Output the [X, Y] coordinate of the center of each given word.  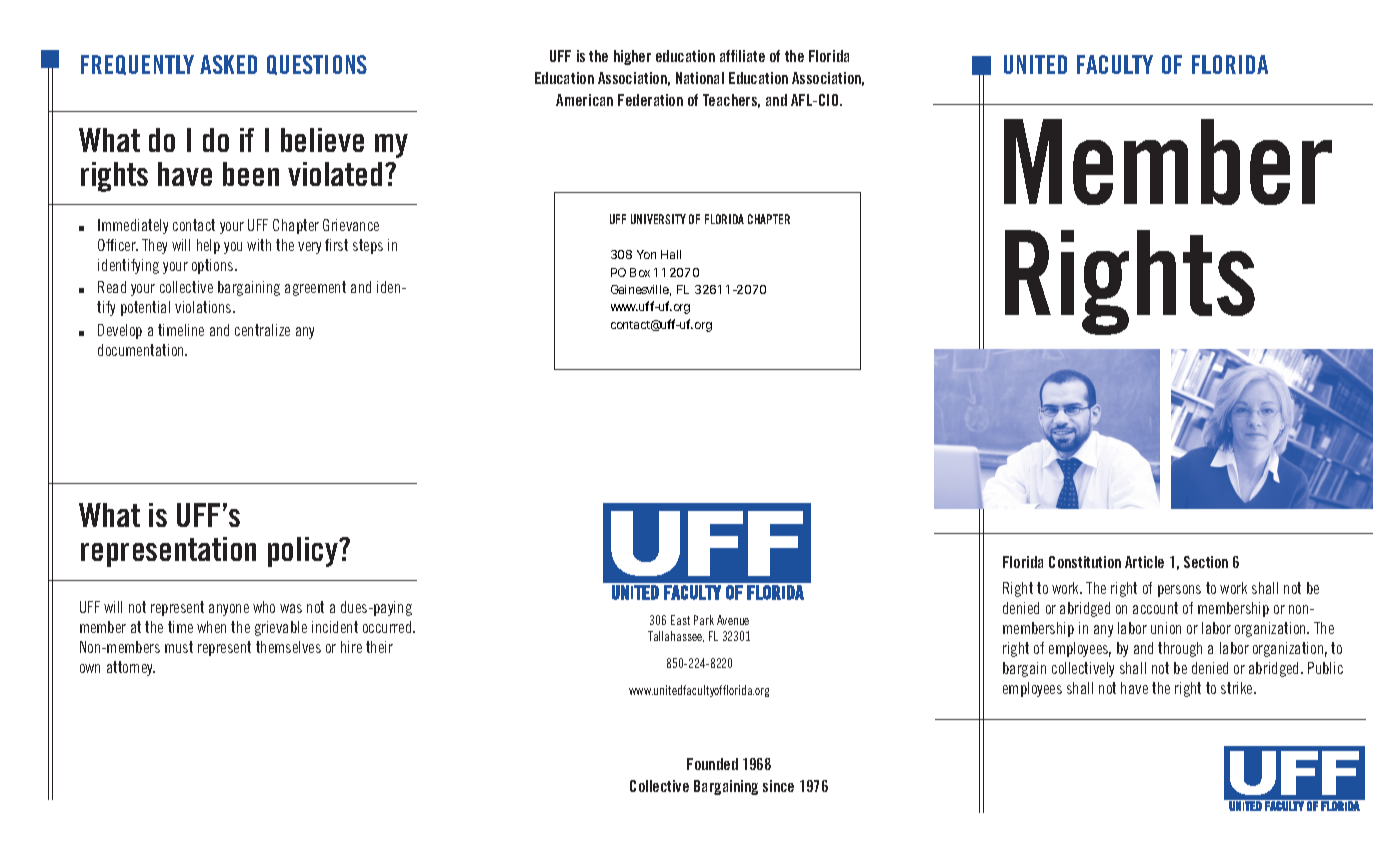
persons [1179, 591]
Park [704, 620]
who [264, 607]
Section [1206, 562]
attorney [131, 668]
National [700, 78]
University [658, 219]
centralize [262, 330]
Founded [712, 764]
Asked [228, 64]
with [259, 245]
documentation [142, 350]
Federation [650, 100]
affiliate [742, 56]
